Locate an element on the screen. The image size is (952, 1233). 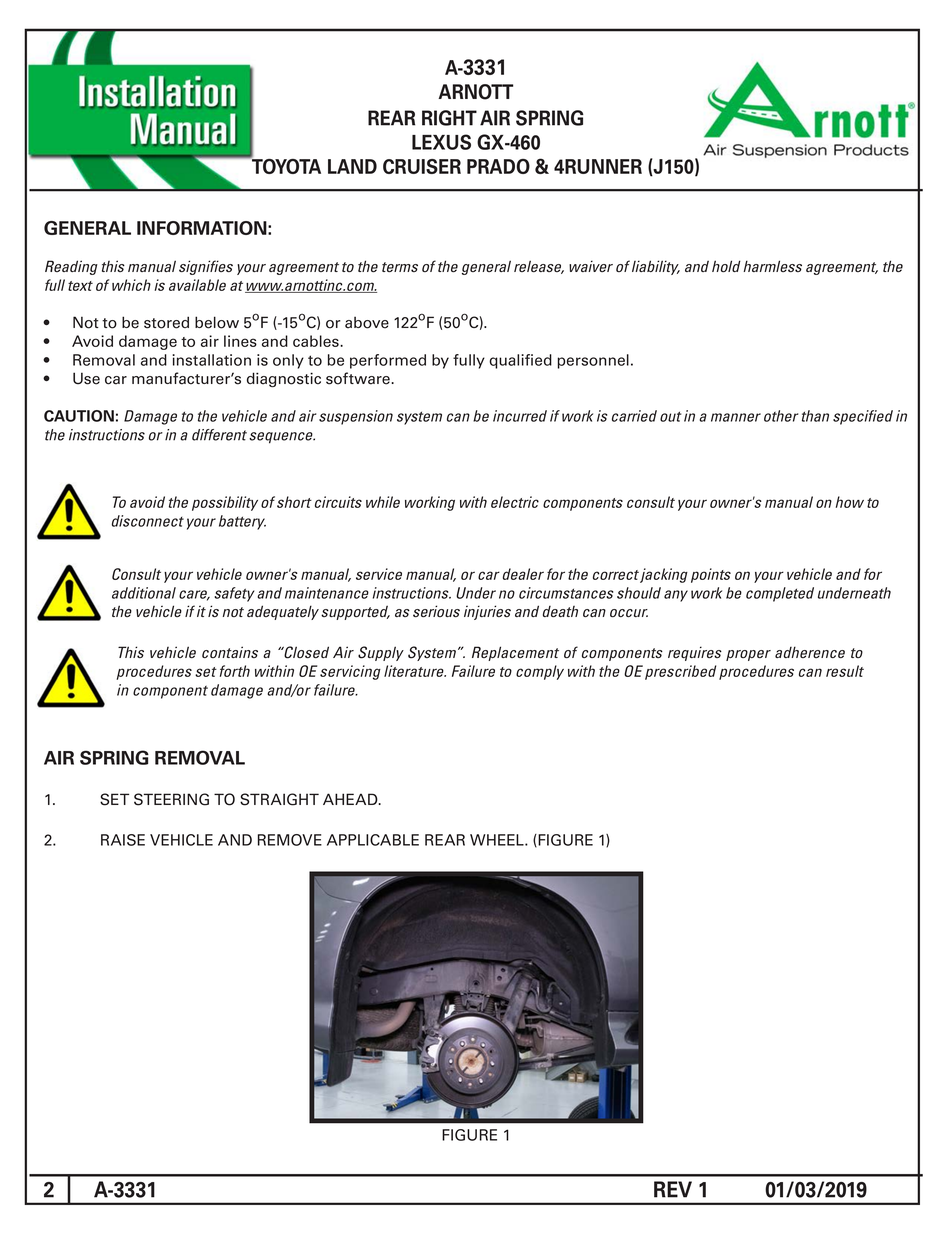
proper is located at coordinates (748, 655).
